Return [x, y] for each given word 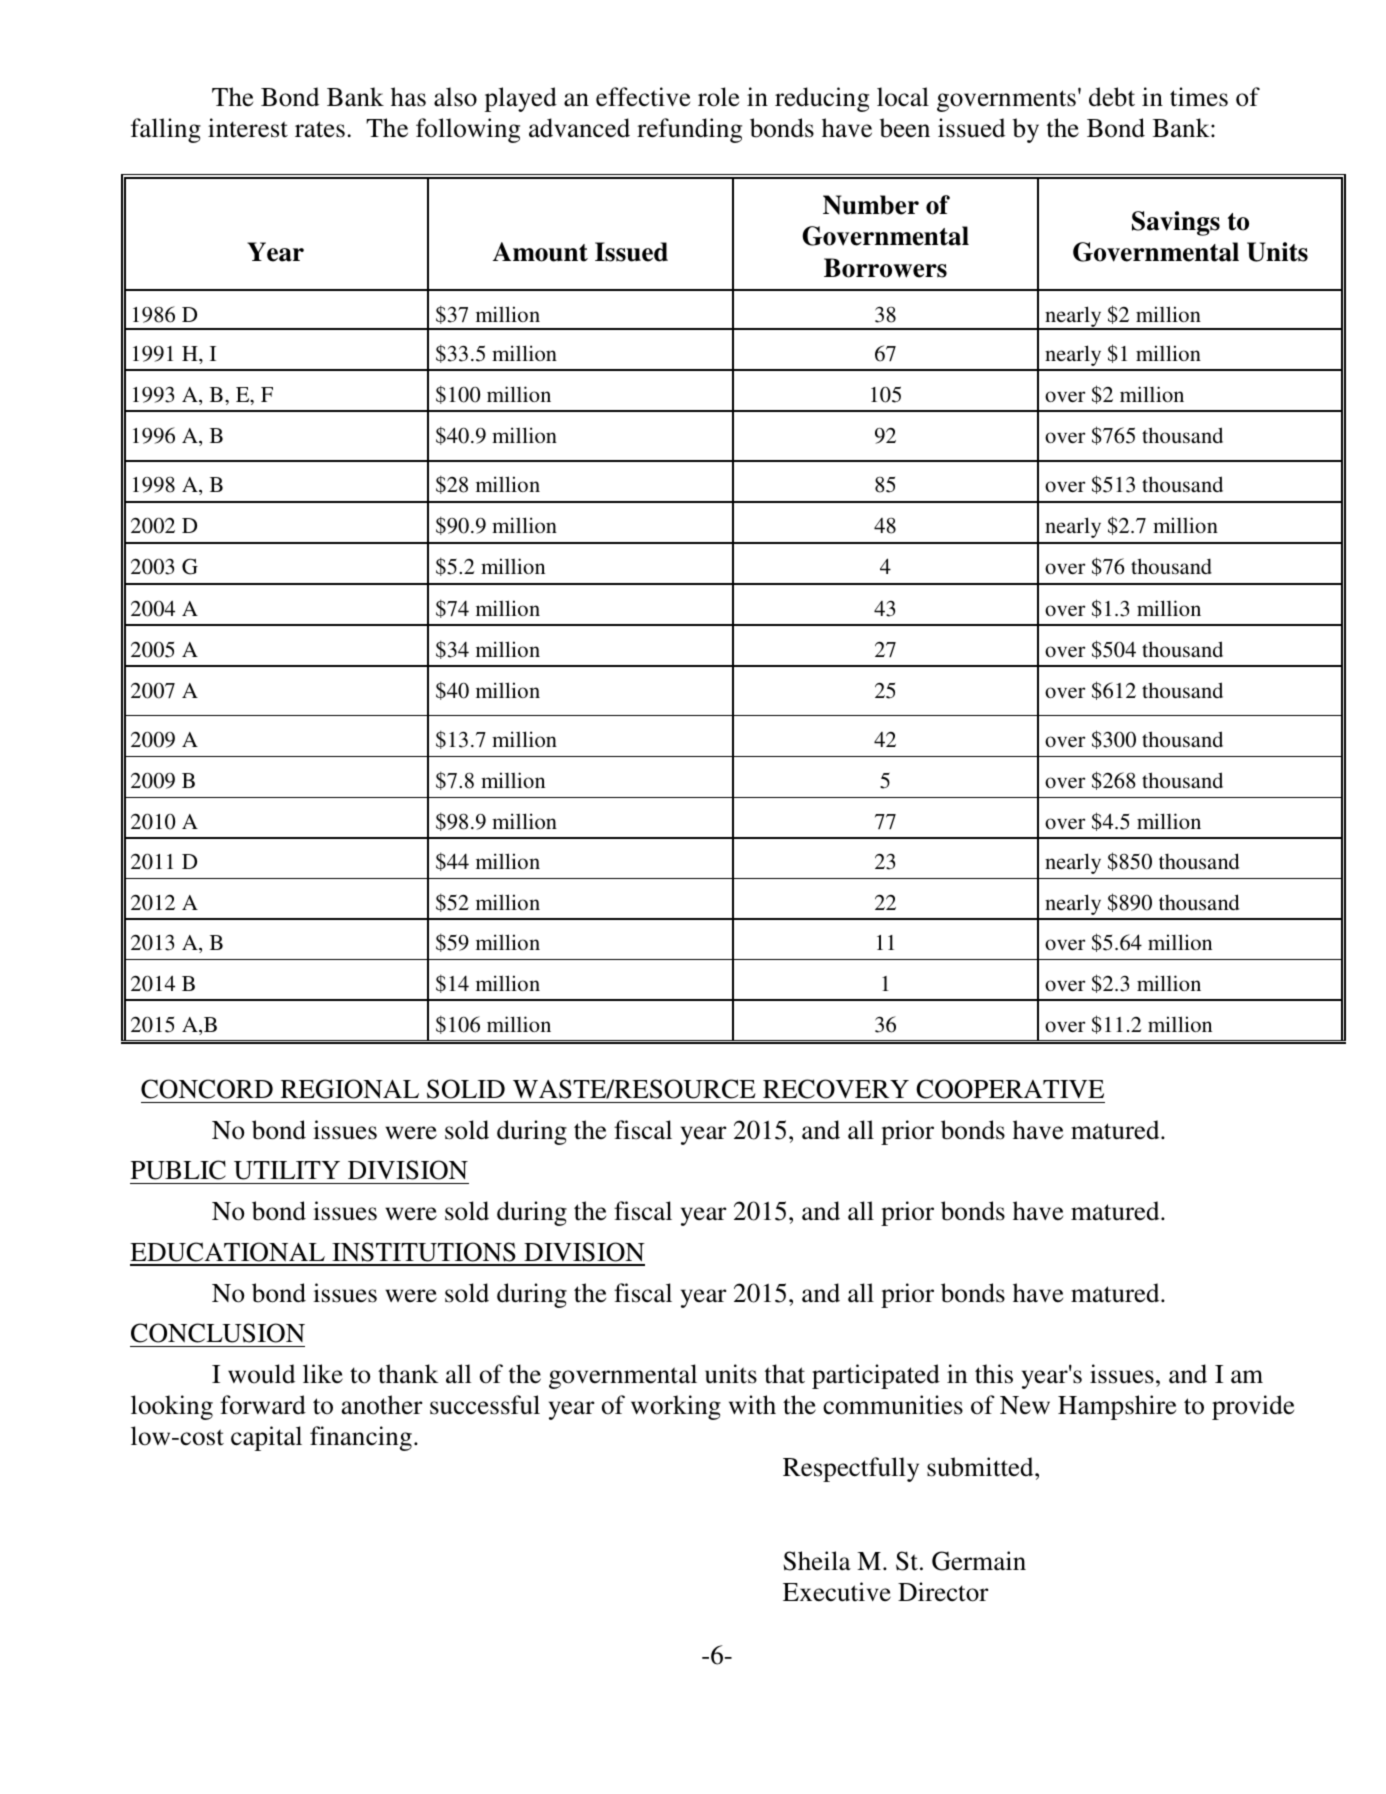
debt [1112, 97]
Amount [540, 252]
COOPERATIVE [1010, 1089]
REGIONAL [350, 1089]
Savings [1176, 223]
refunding [689, 130]
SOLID [466, 1089]
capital [266, 1438]
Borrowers [885, 268]
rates [320, 129]
